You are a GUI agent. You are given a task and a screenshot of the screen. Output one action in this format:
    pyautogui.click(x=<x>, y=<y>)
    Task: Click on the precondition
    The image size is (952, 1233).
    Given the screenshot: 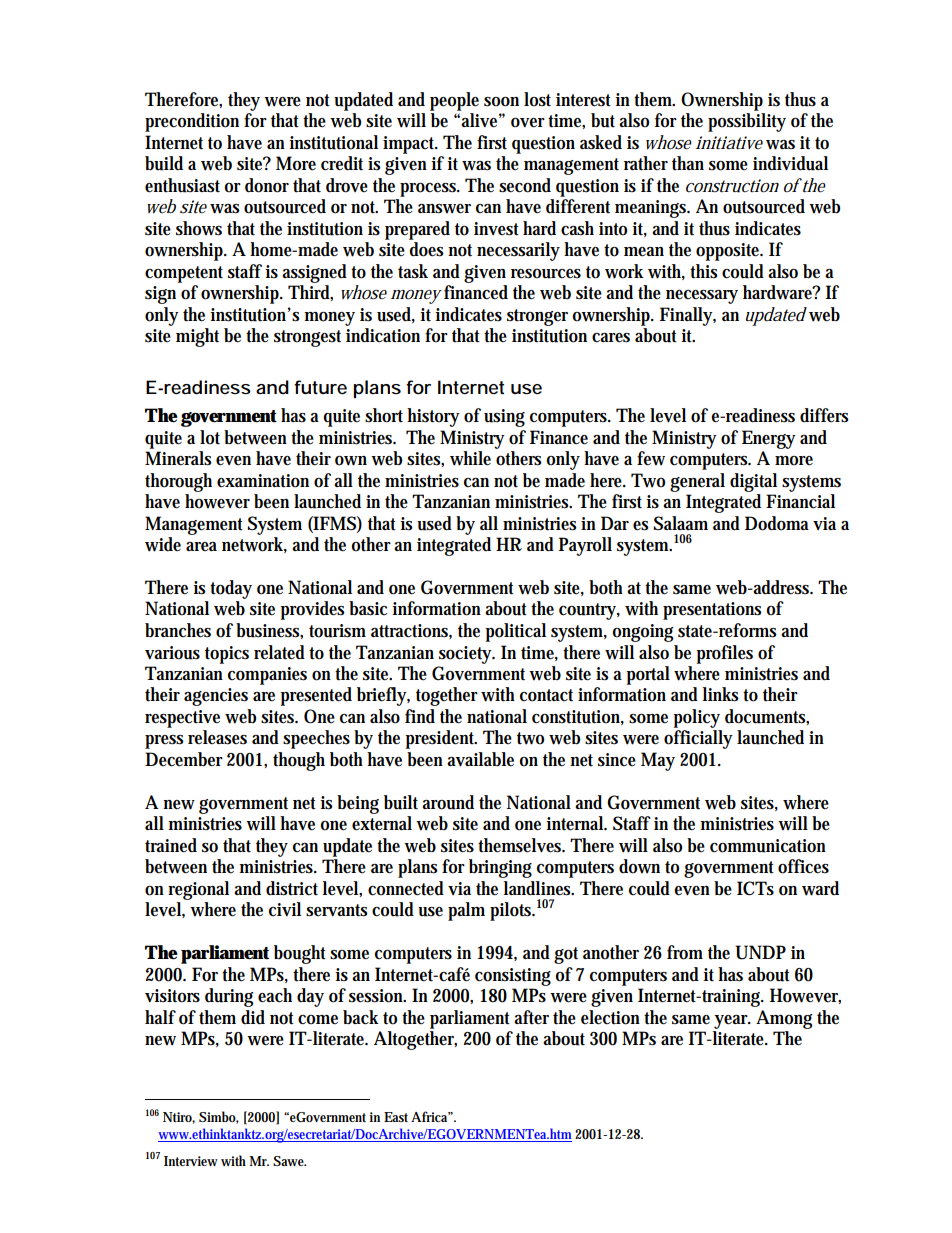 What is the action you would take?
    pyautogui.click(x=192, y=122)
